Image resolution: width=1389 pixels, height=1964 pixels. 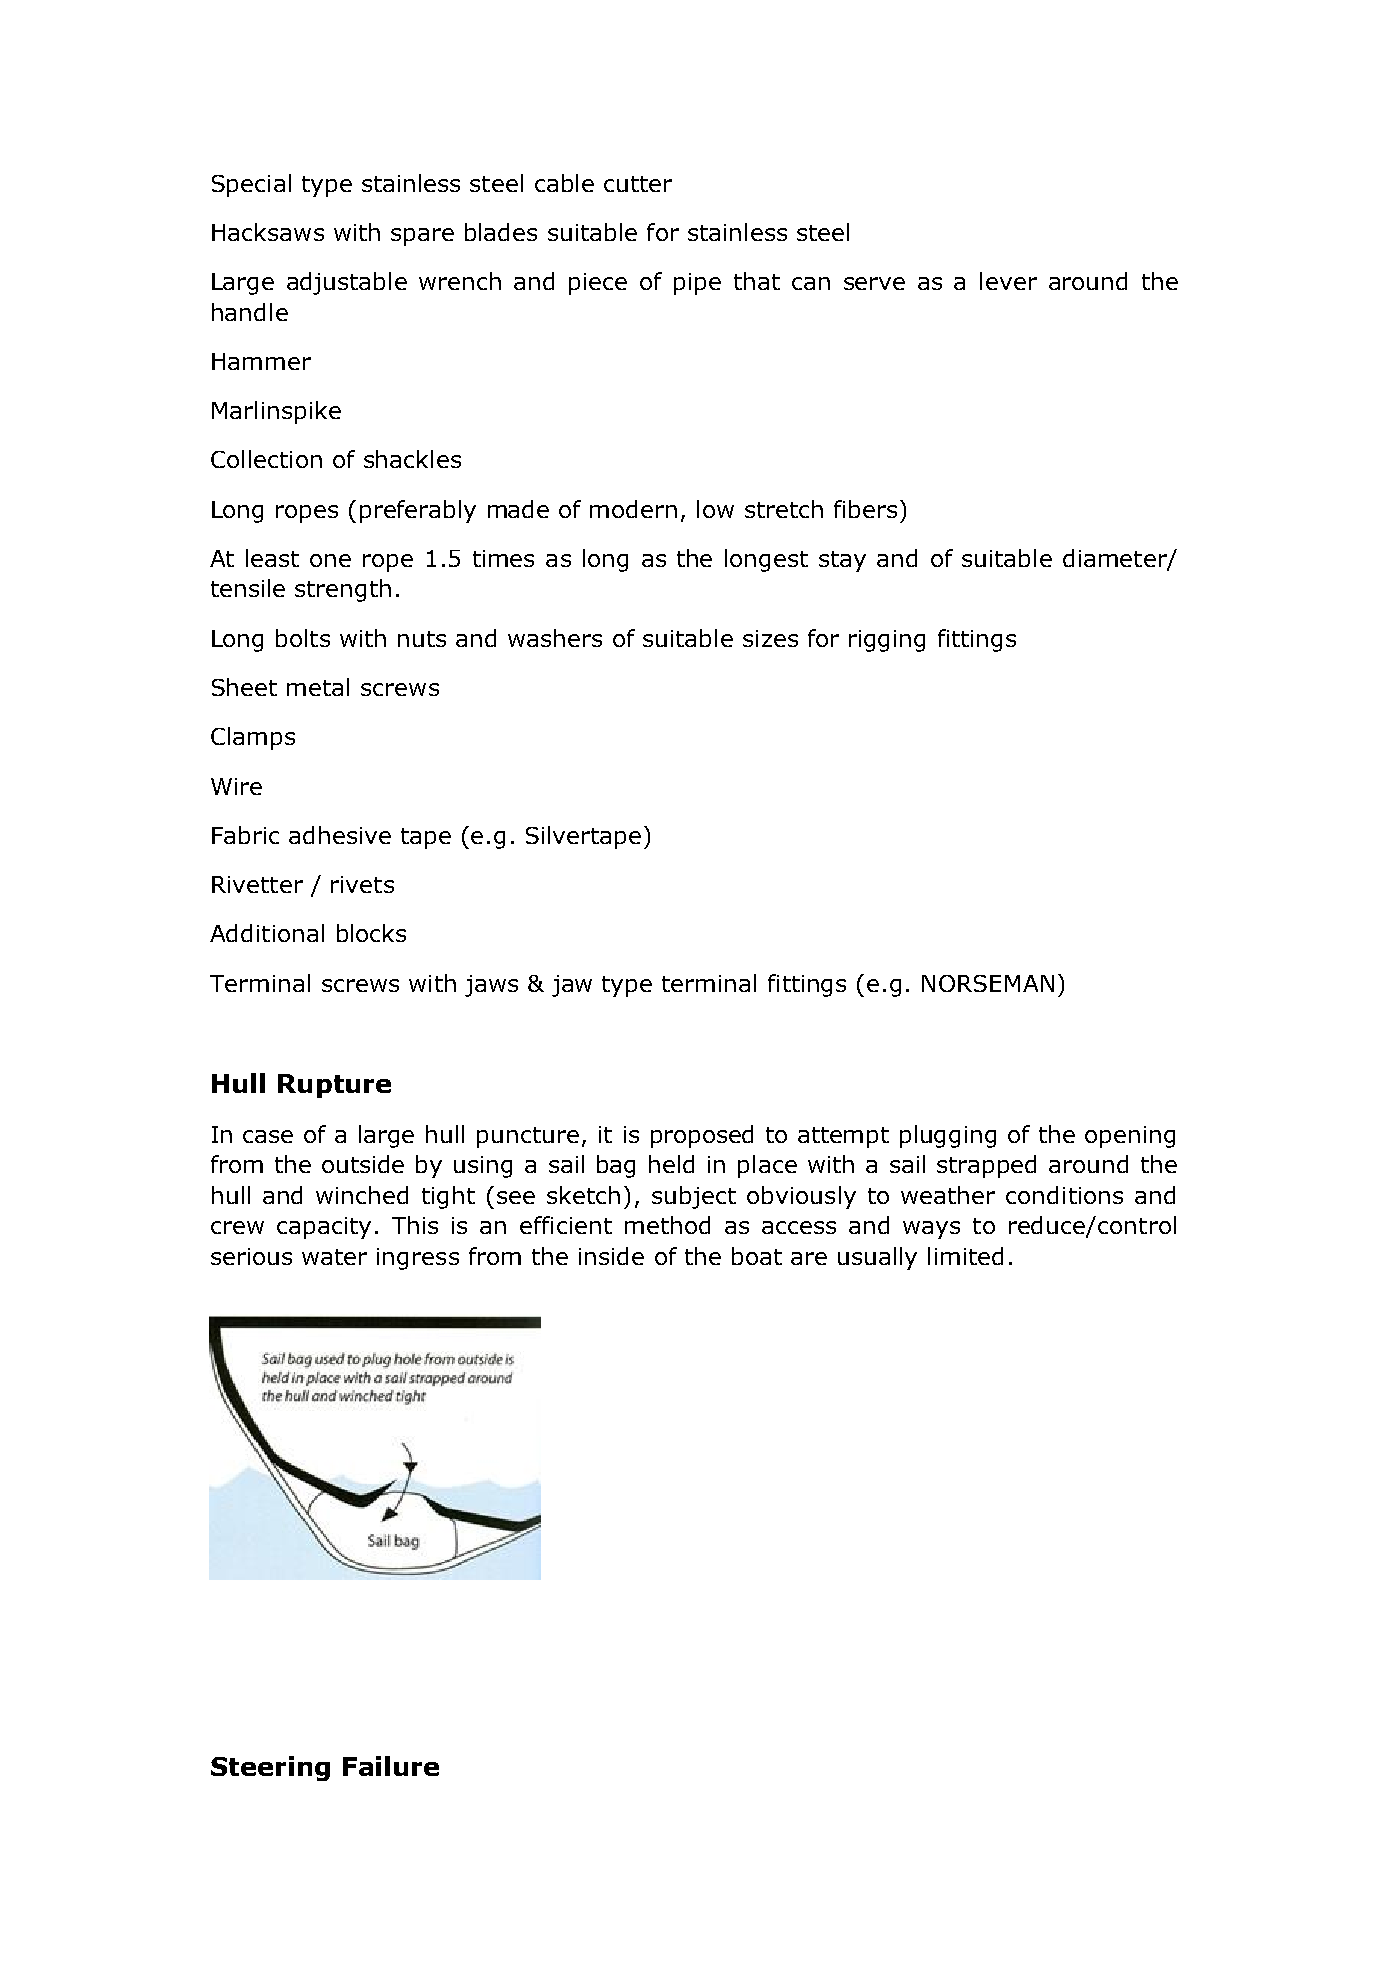 What do you see at coordinates (318, 687) in the page?
I see `metal` at bounding box center [318, 687].
